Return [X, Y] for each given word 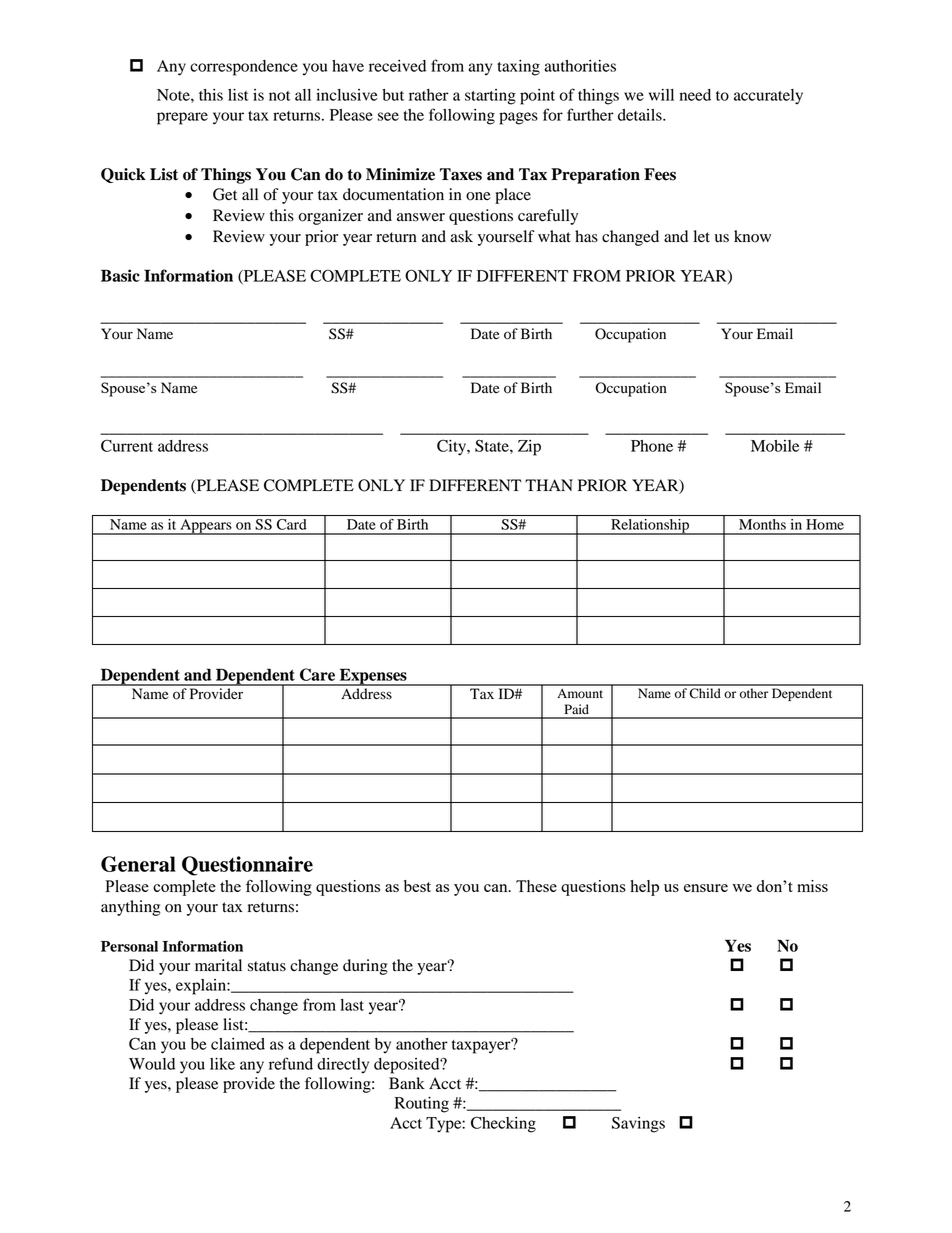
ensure [706, 888]
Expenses [373, 677]
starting [490, 97]
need [695, 95]
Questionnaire [247, 866]
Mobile [775, 446]
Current [127, 445]
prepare [182, 118]
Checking [503, 1124]
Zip [529, 448]
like [222, 1064]
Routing [422, 1105]
